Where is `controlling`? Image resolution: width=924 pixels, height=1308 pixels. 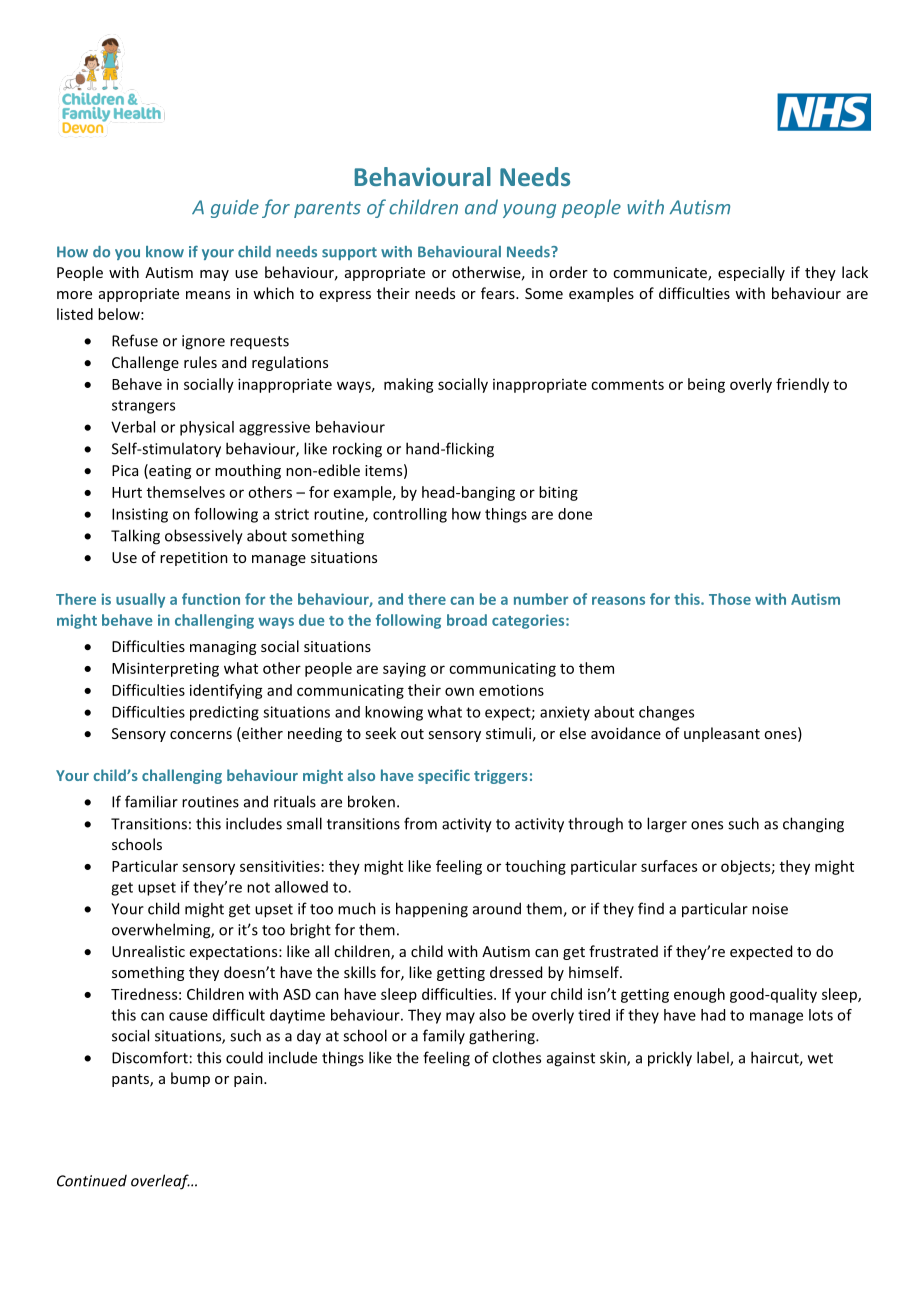 controlling is located at coordinates (410, 515).
